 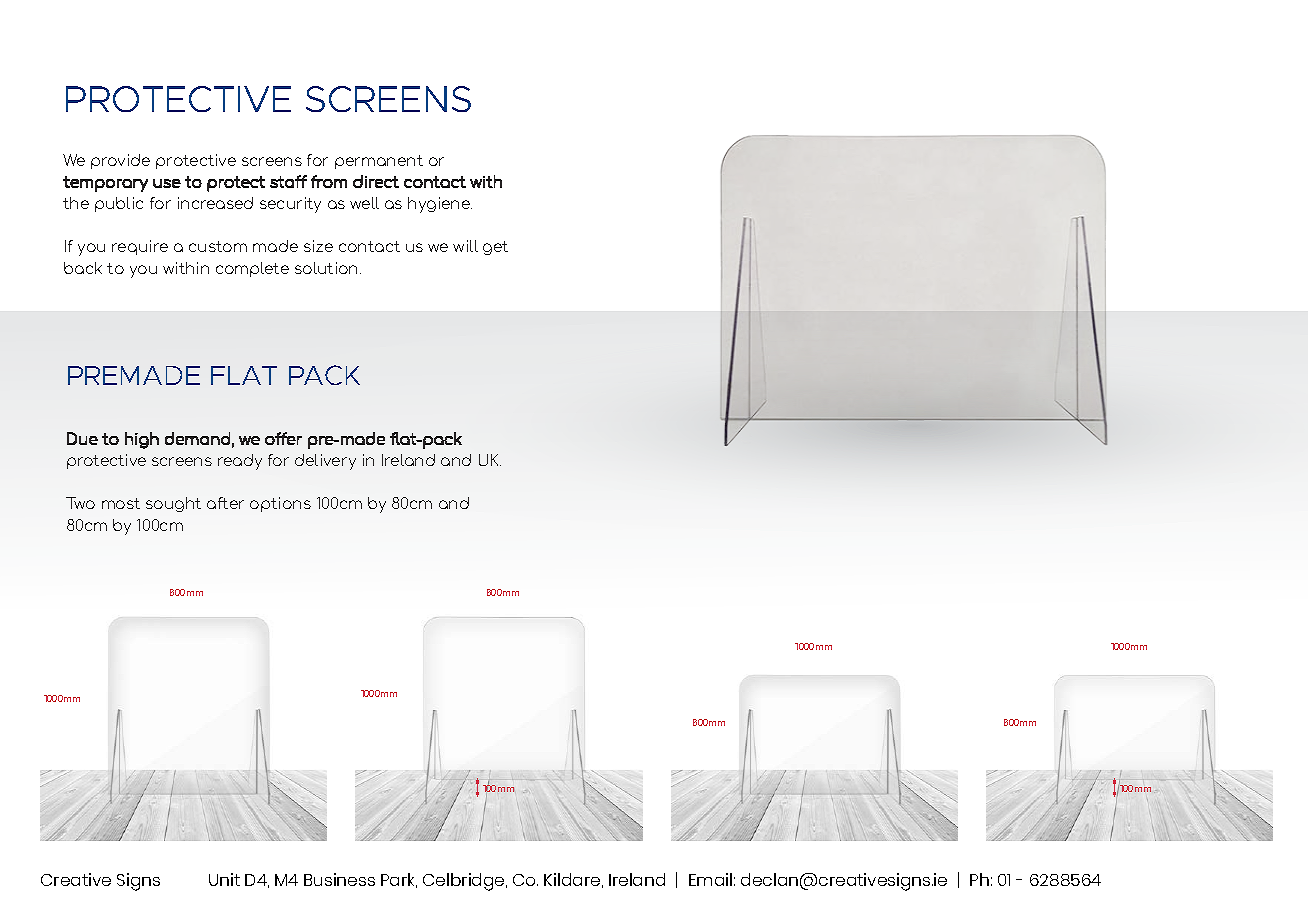 I want to click on PACK, so click(x=324, y=375).
